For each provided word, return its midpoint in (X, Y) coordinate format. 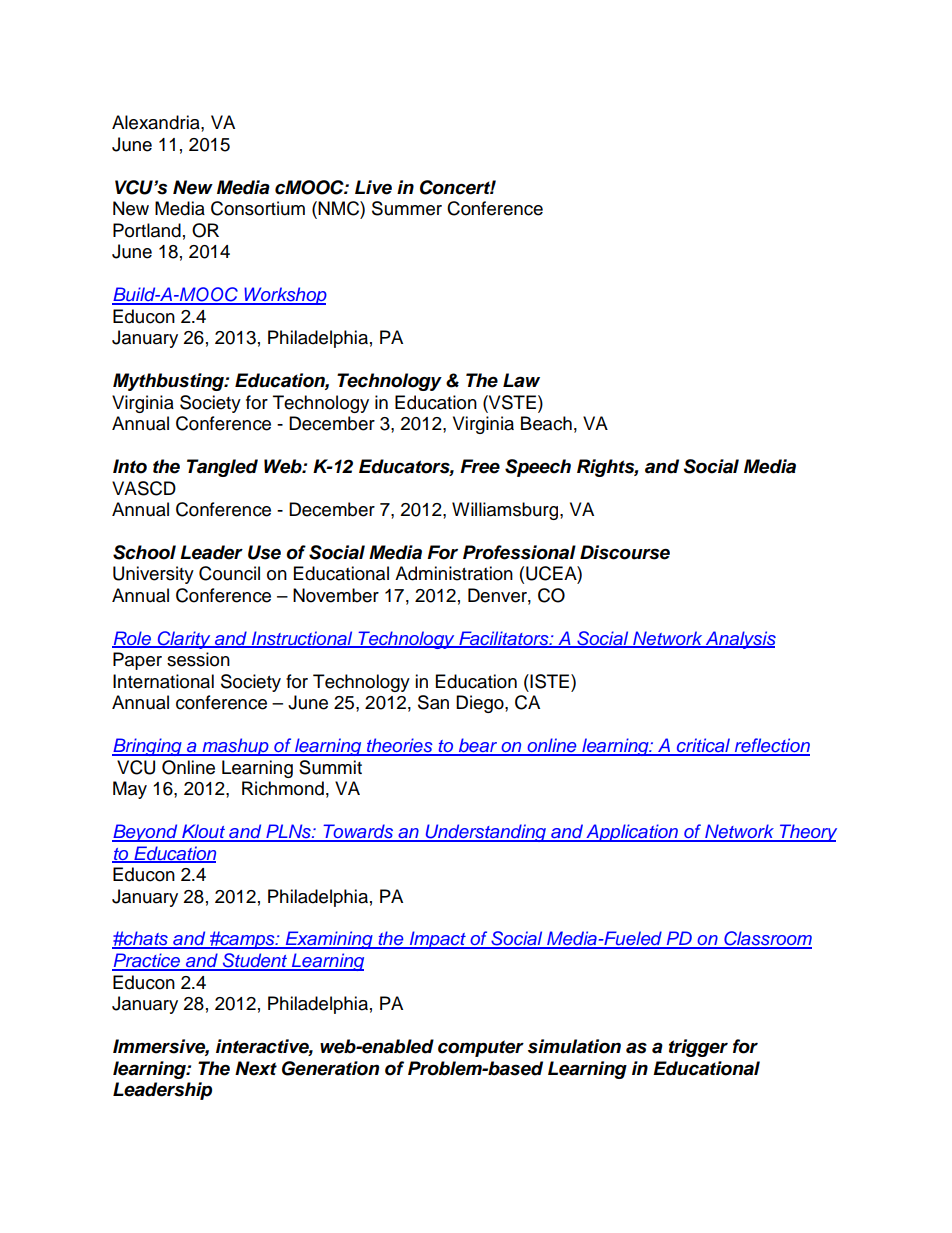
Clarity (184, 640)
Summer (407, 208)
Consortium (258, 208)
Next (256, 1068)
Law (521, 380)
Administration (454, 573)
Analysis (740, 640)
